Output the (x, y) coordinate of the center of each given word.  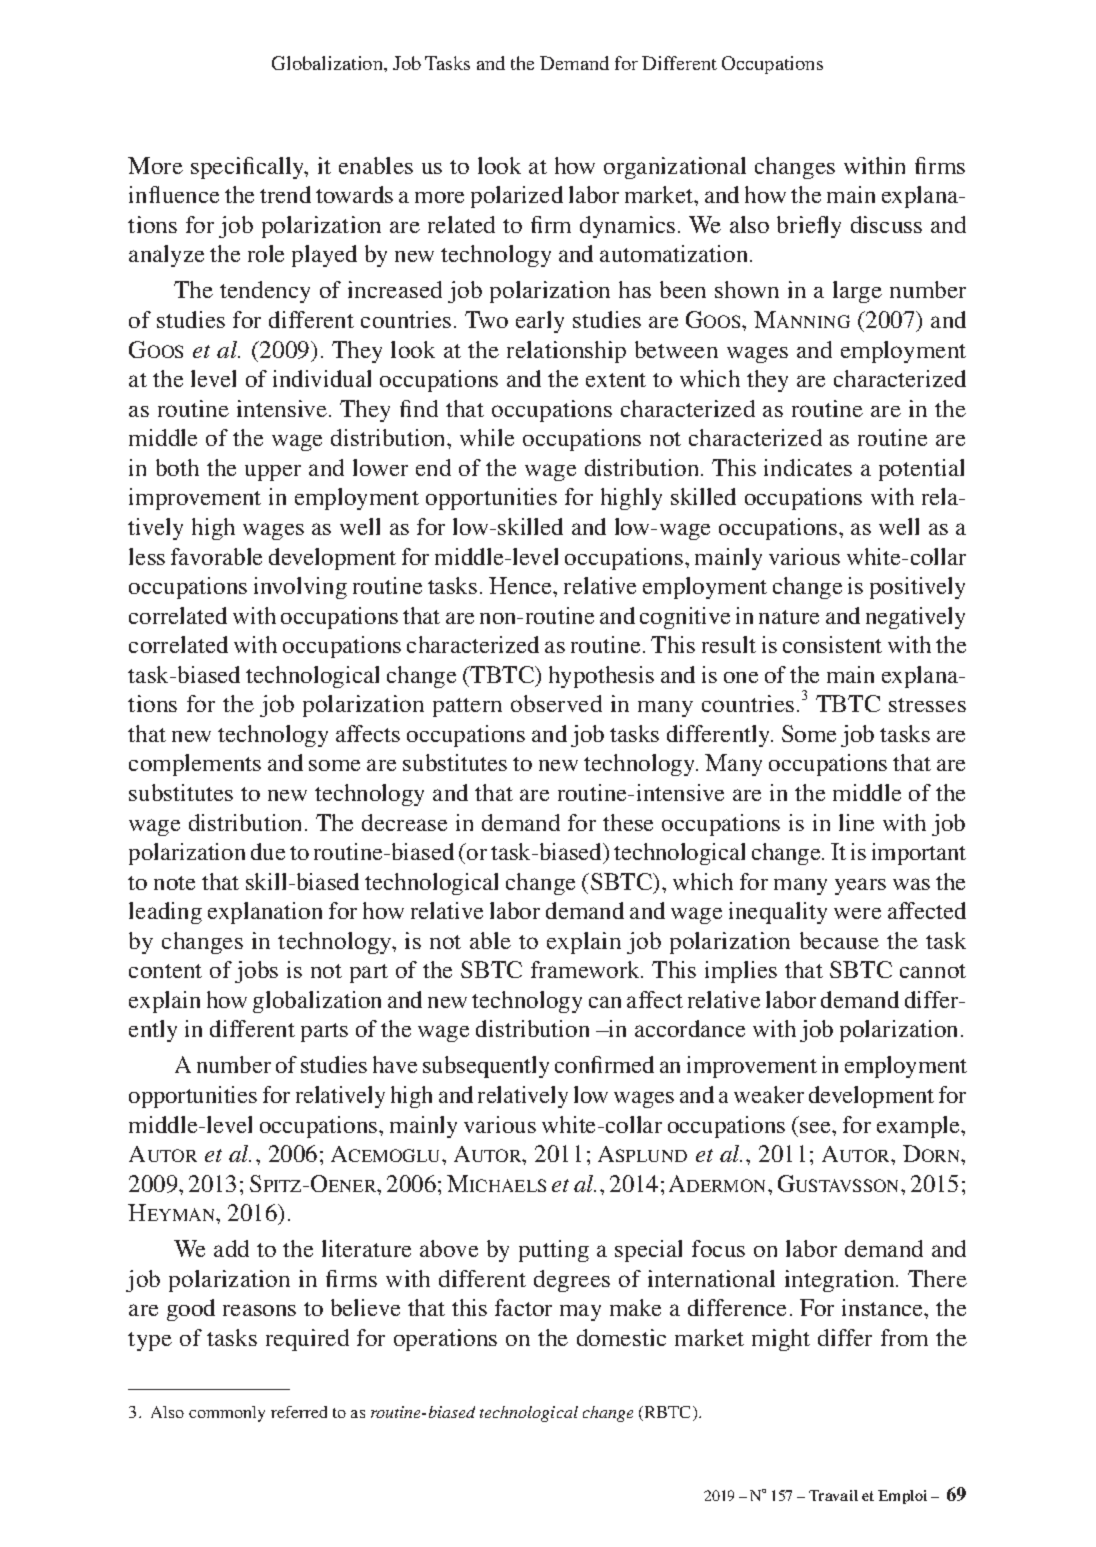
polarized (517, 197)
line (856, 822)
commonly (227, 1414)
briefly (809, 227)
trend (285, 194)
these (628, 822)
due (268, 851)
